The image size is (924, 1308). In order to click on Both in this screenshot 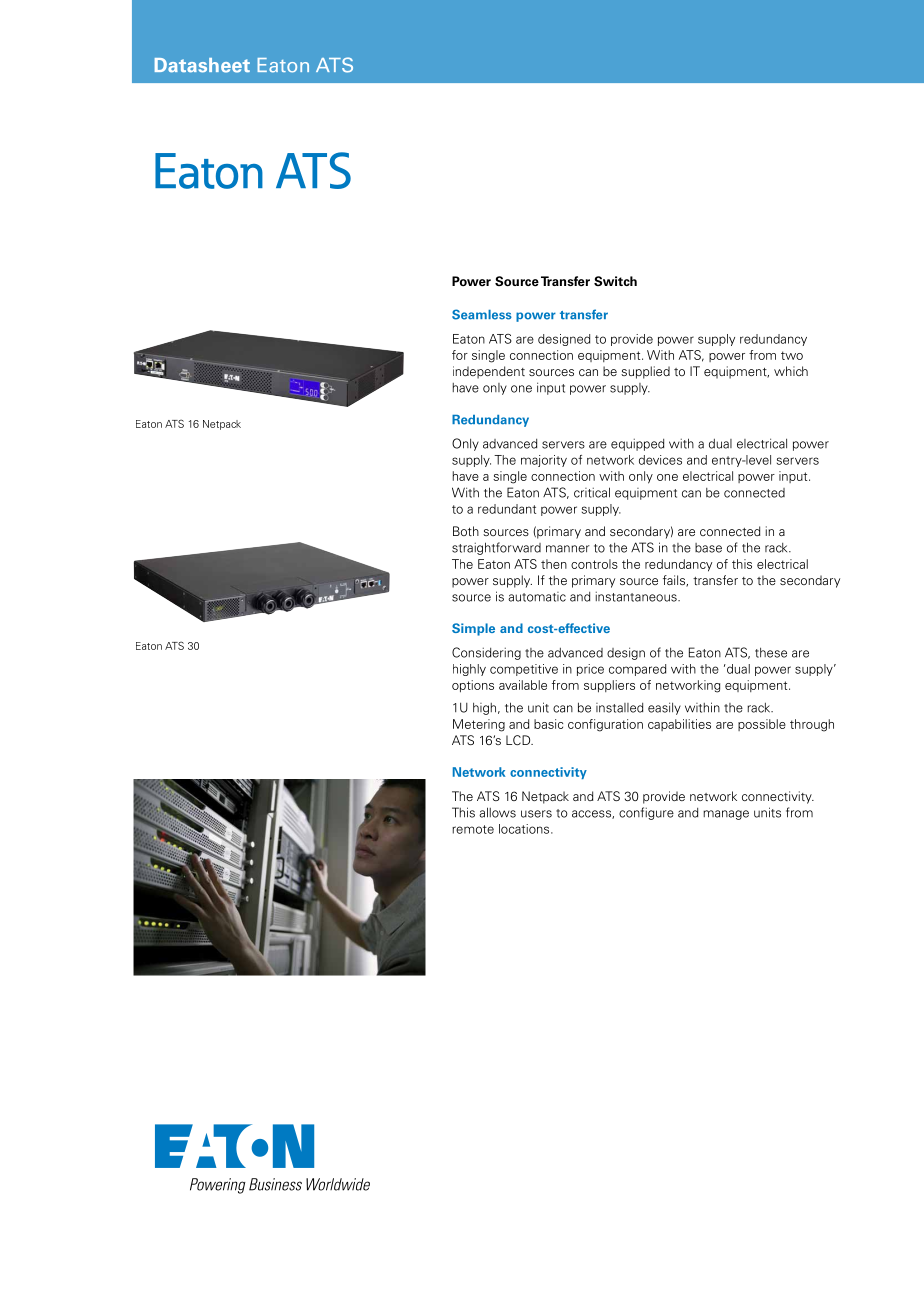, I will do `click(466, 531)`.
